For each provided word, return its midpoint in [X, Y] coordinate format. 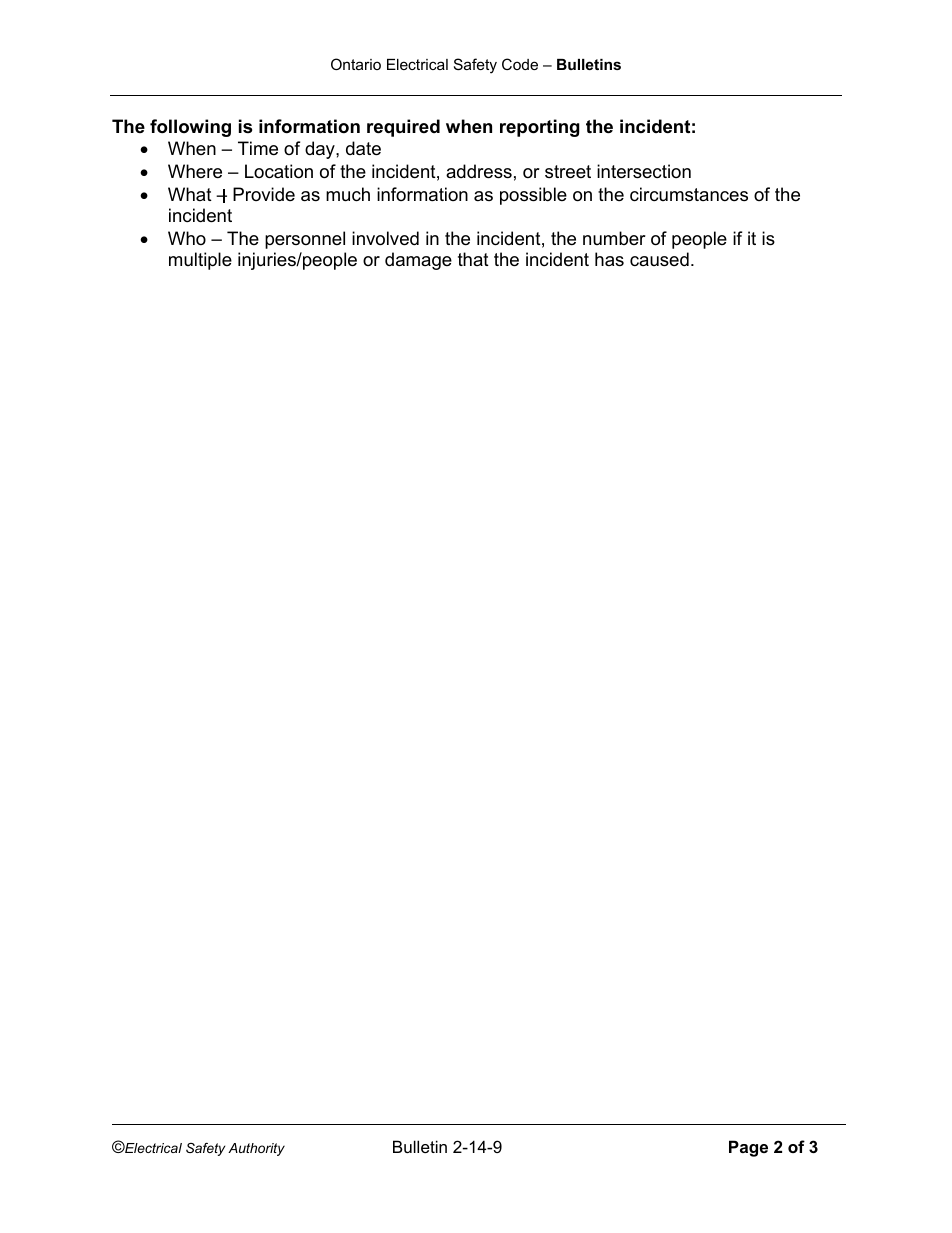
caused [659, 259]
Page [748, 1148]
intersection [644, 171]
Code [520, 64]
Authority [256, 1149]
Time [258, 148]
